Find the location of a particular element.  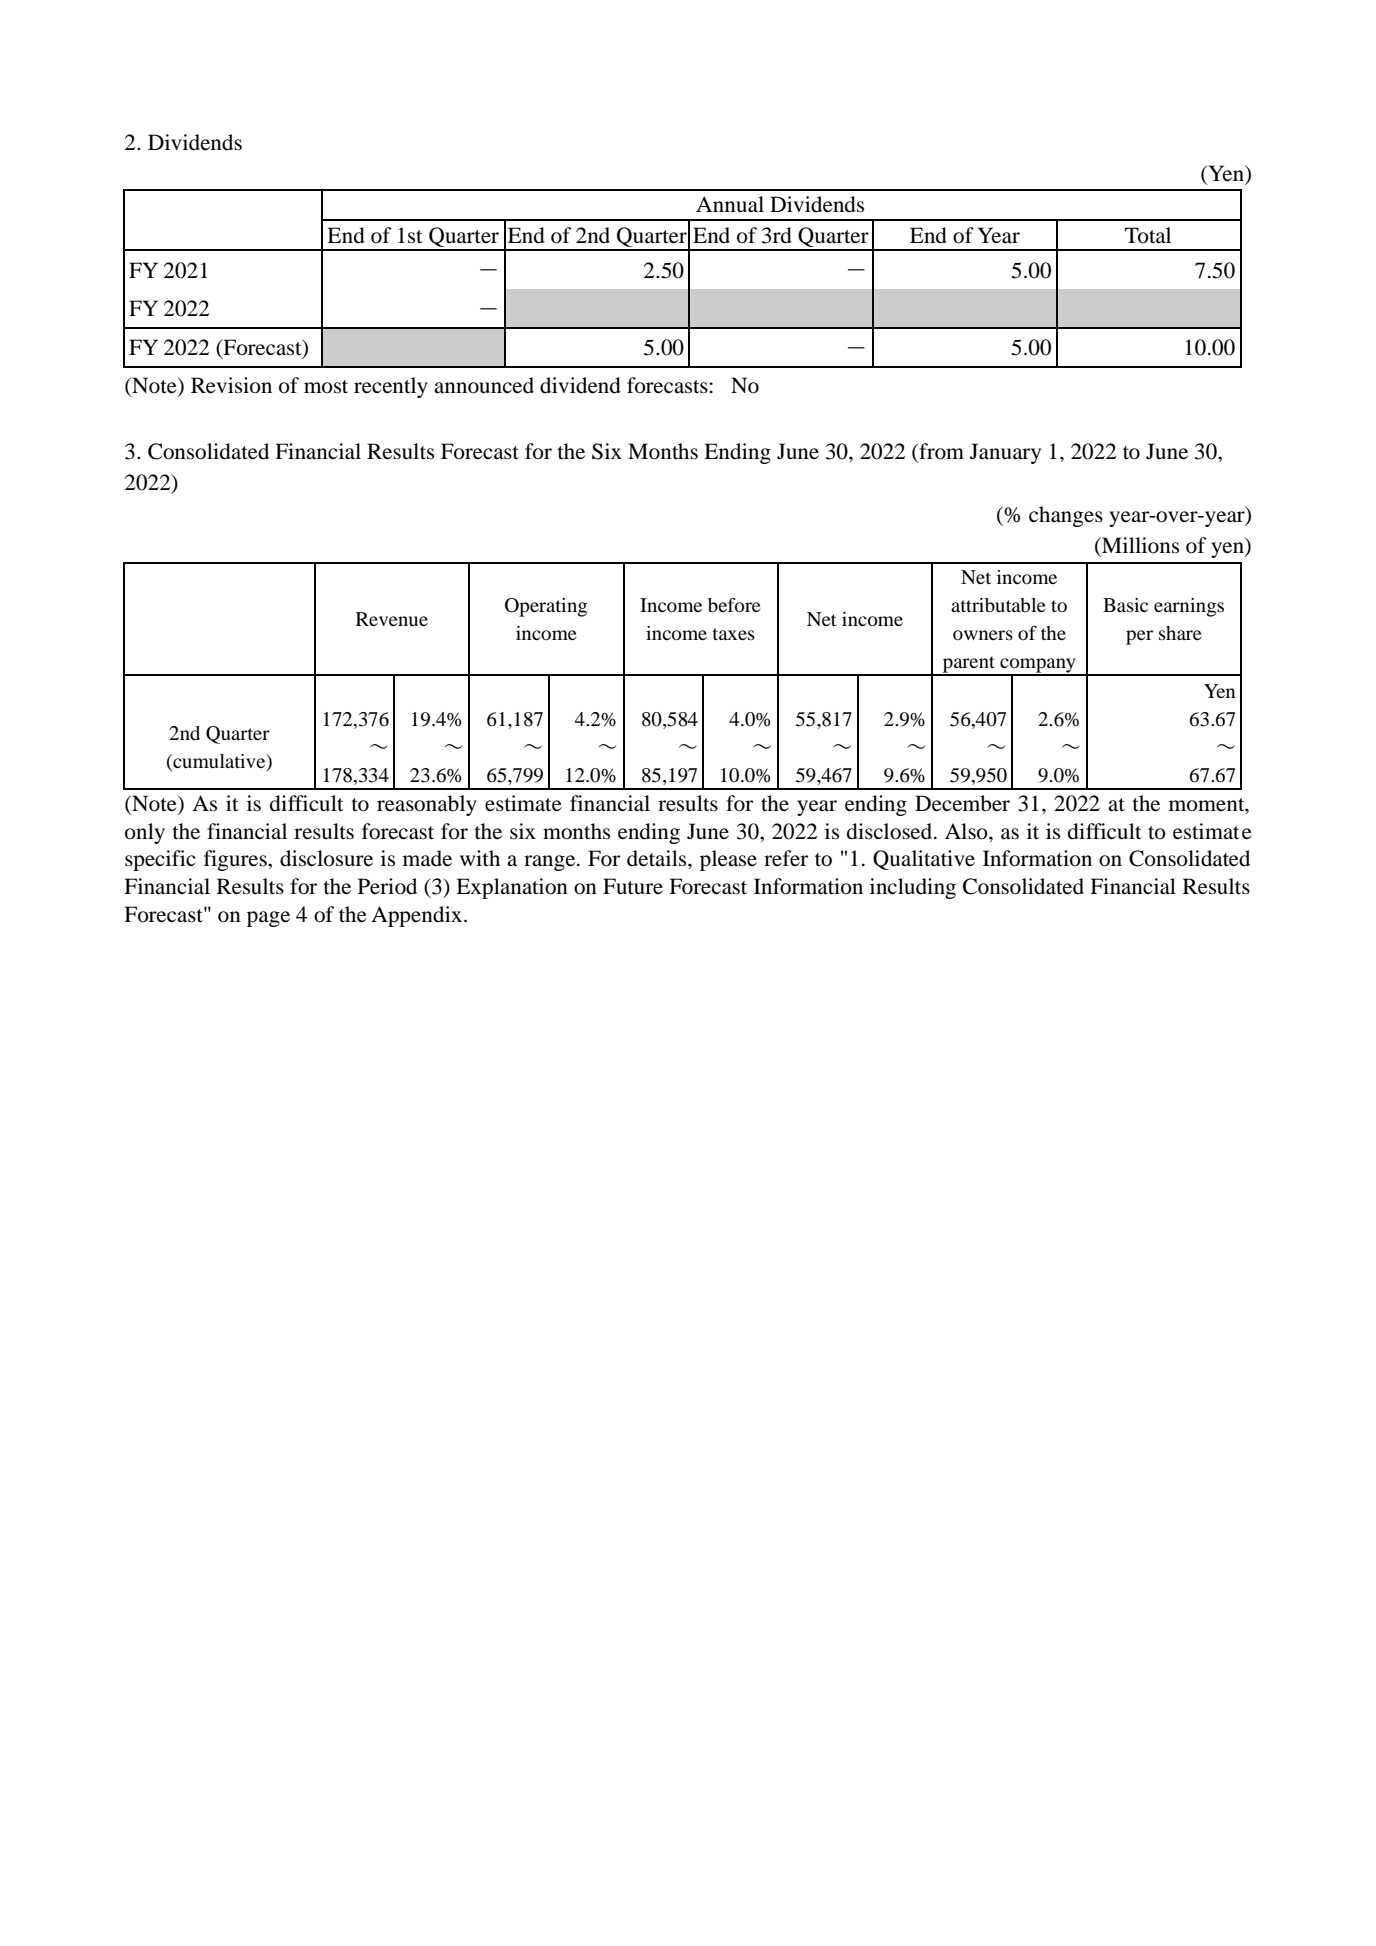

page is located at coordinates (268, 919).
